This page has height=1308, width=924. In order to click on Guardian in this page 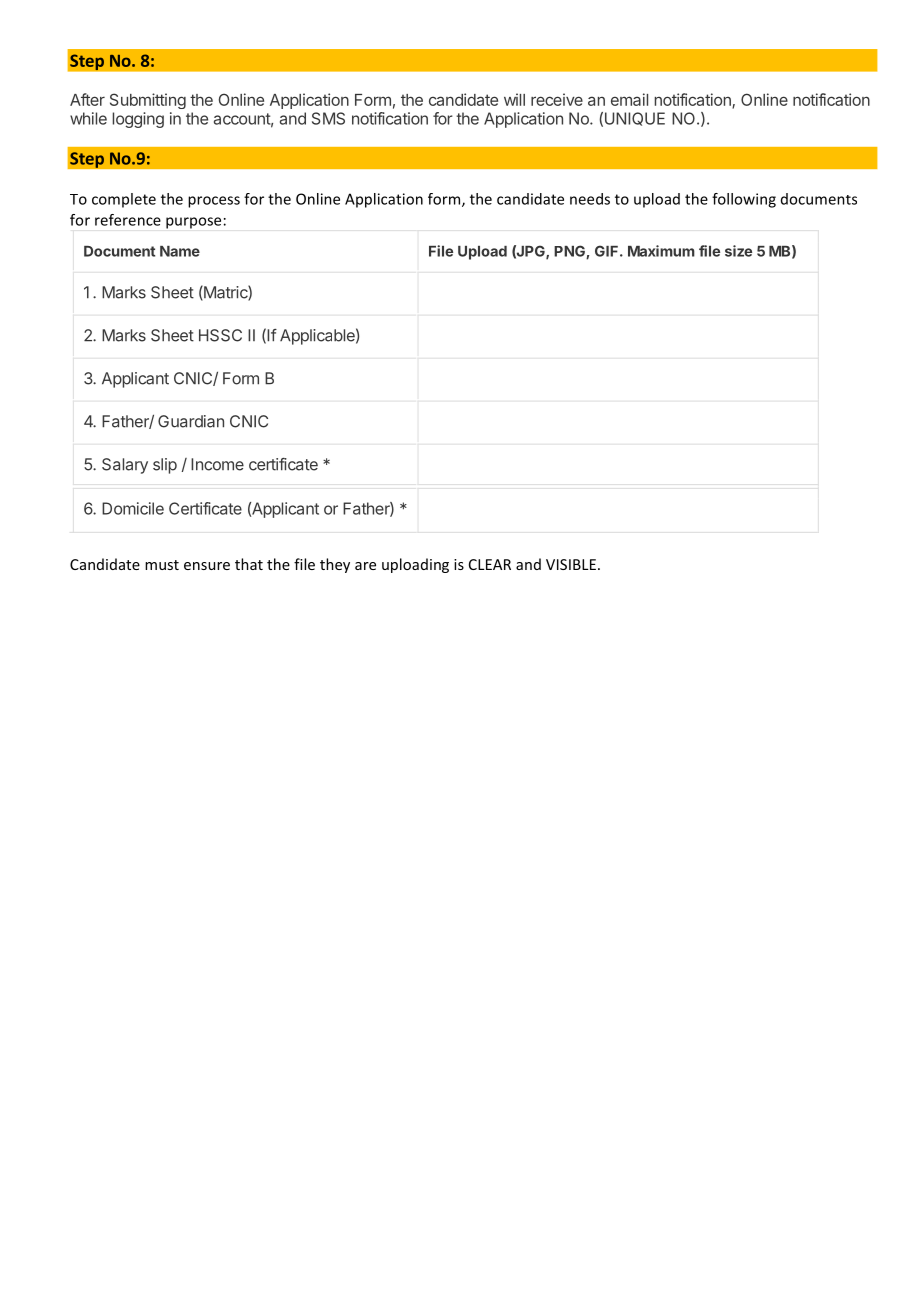, I will do `click(191, 421)`.
